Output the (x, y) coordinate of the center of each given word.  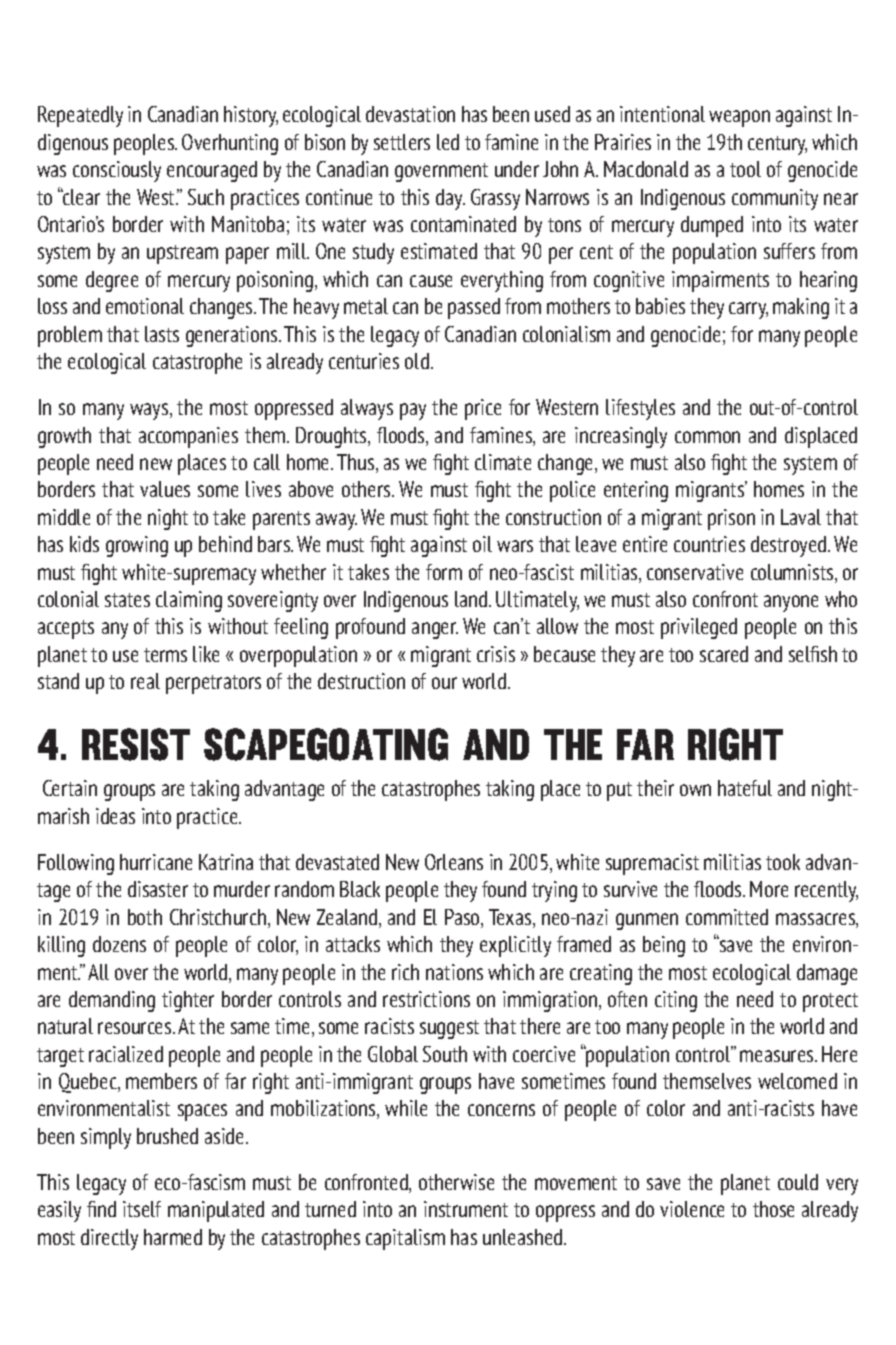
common (707, 437)
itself (142, 1209)
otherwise (456, 1182)
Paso (463, 918)
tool (745, 169)
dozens (119, 944)
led (448, 142)
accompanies (188, 437)
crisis (496, 654)
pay (413, 411)
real (145, 681)
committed (727, 917)
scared (724, 654)
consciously (117, 171)
